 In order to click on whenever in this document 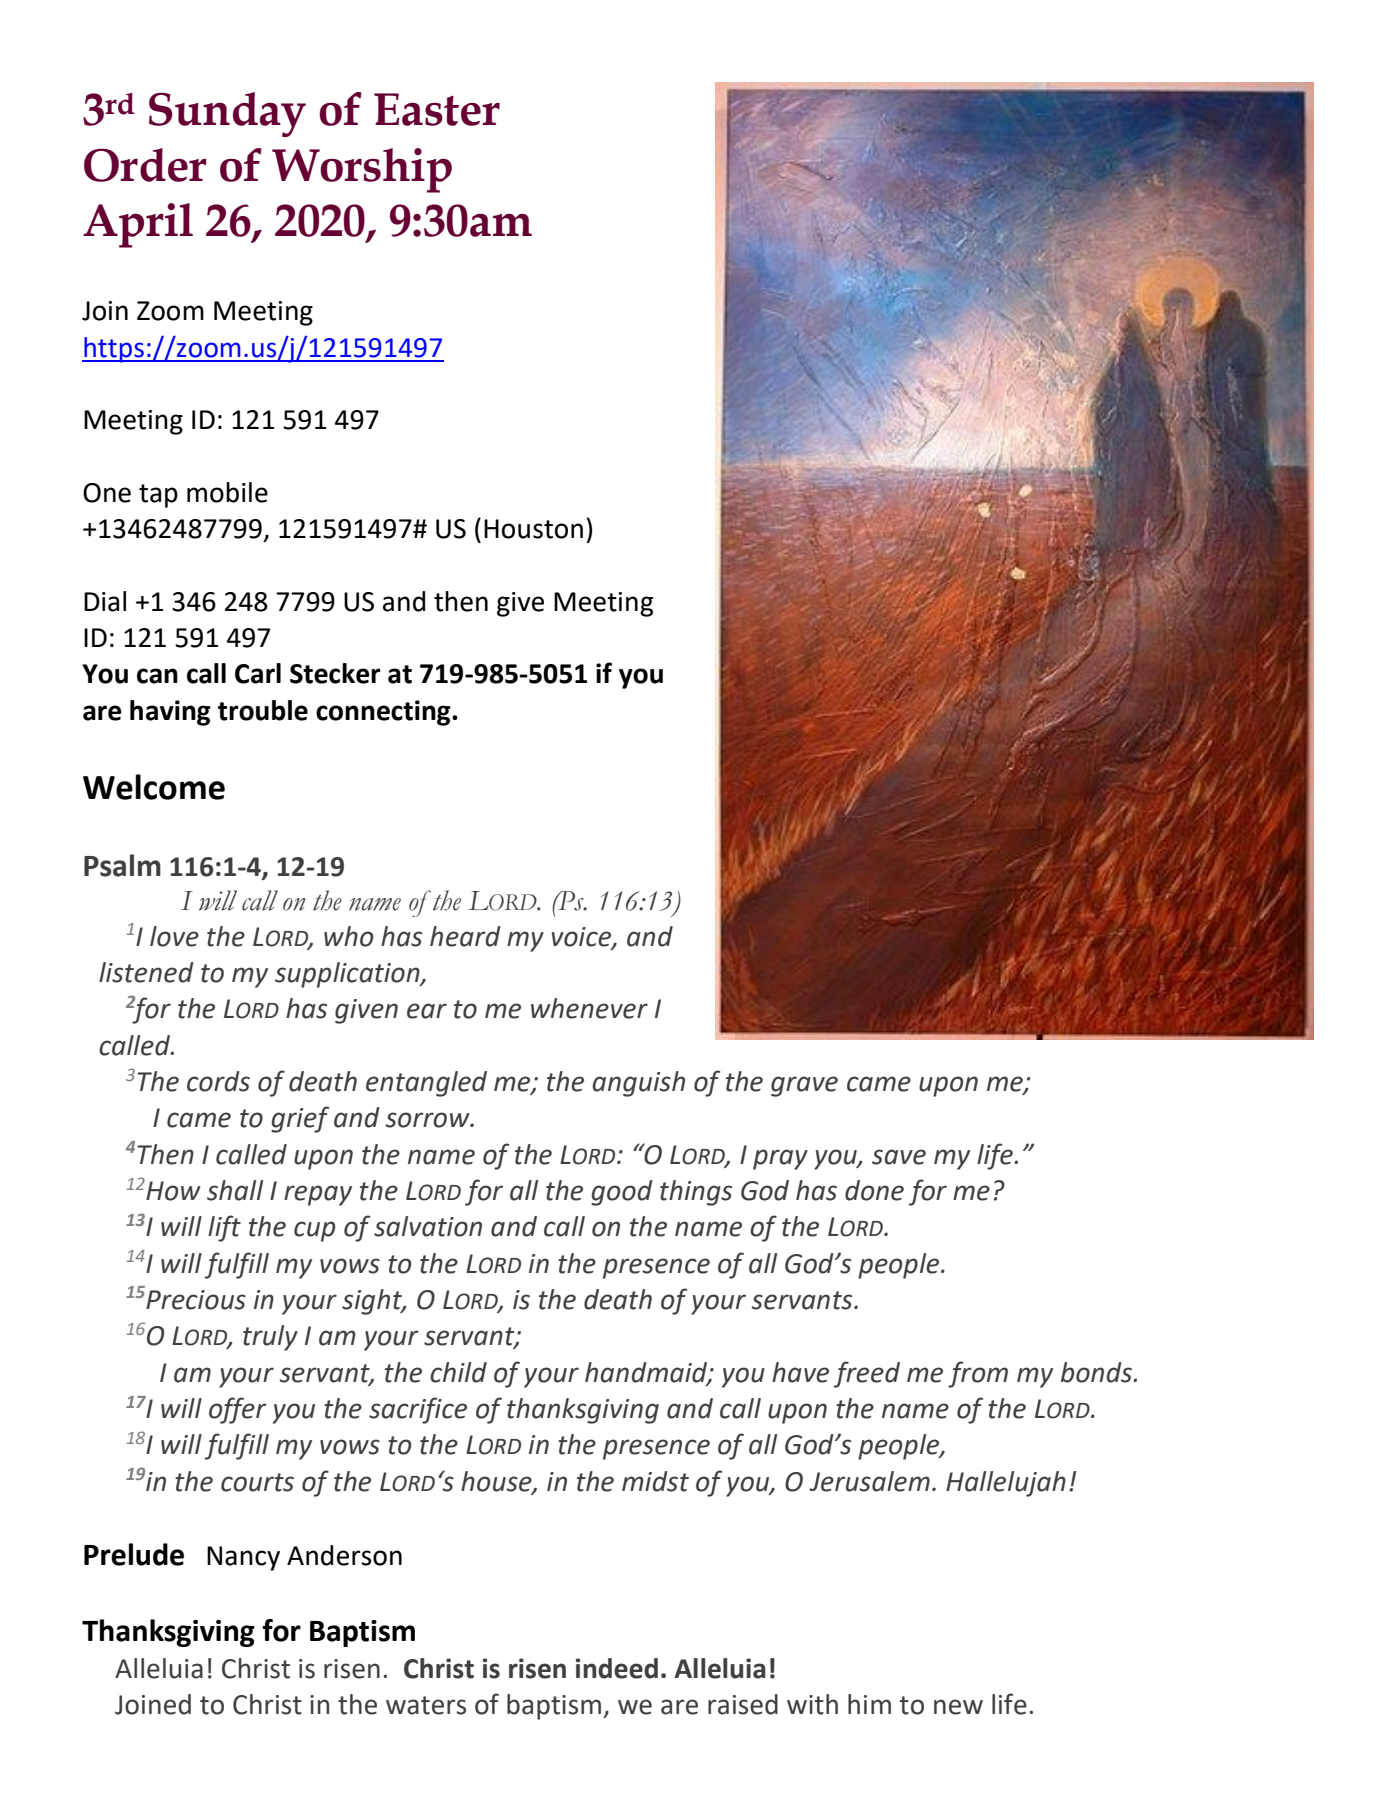, I will do `click(589, 1008)`.
